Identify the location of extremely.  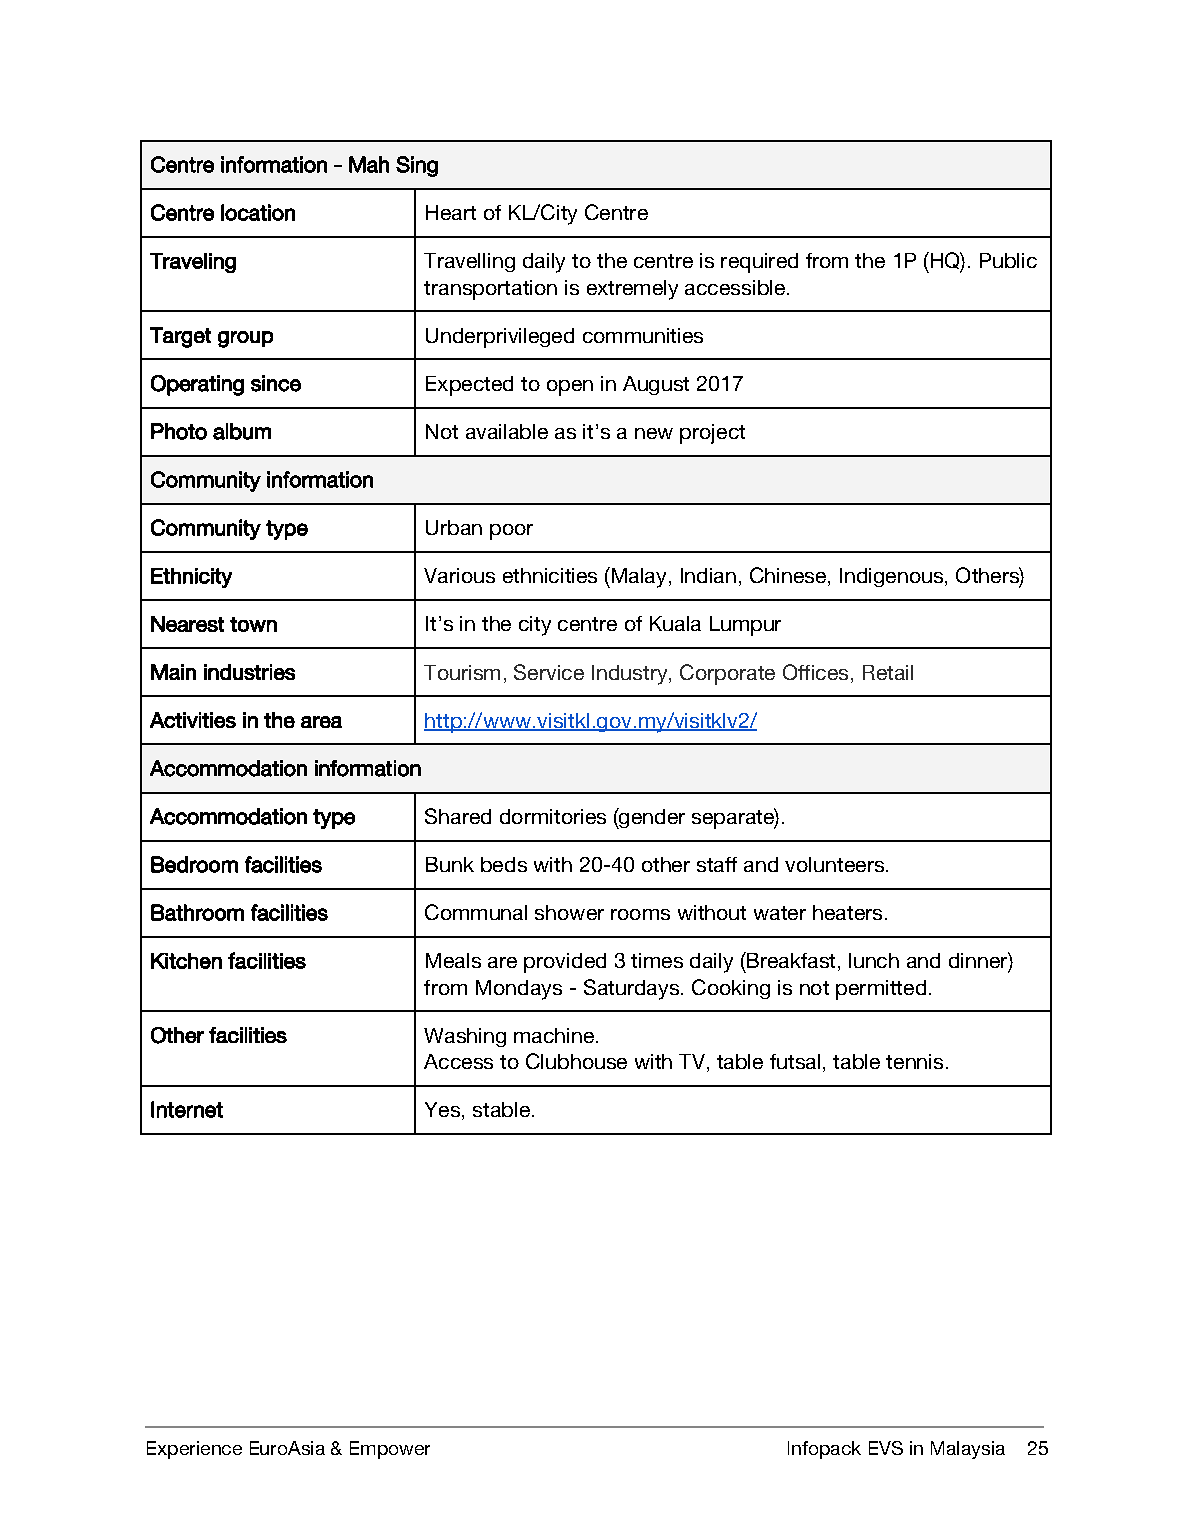
(632, 290).
